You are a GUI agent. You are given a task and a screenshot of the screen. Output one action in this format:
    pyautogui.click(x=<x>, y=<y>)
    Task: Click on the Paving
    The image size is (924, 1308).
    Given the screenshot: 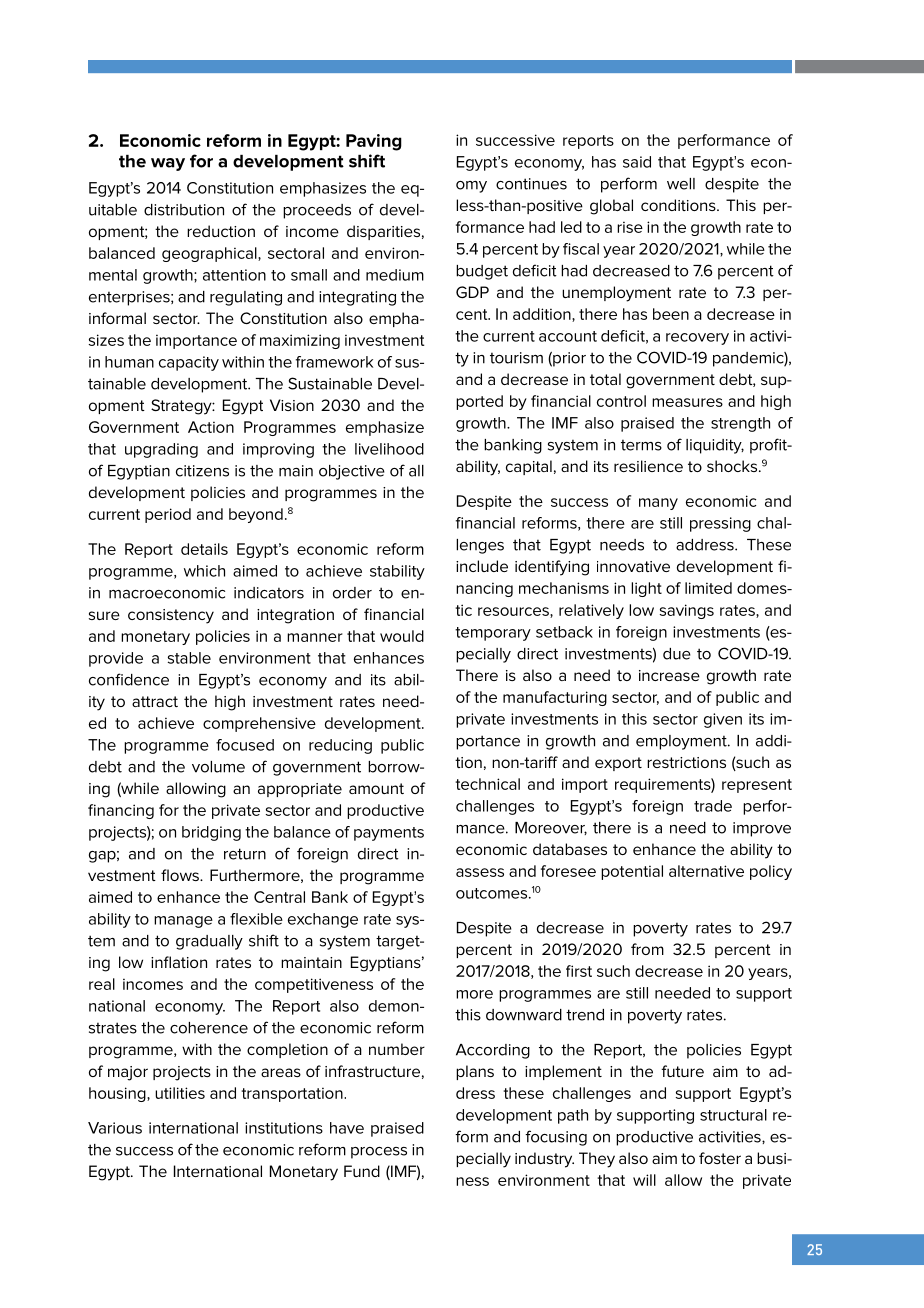 What is the action you would take?
    pyautogui.click(x=374, y=142)
